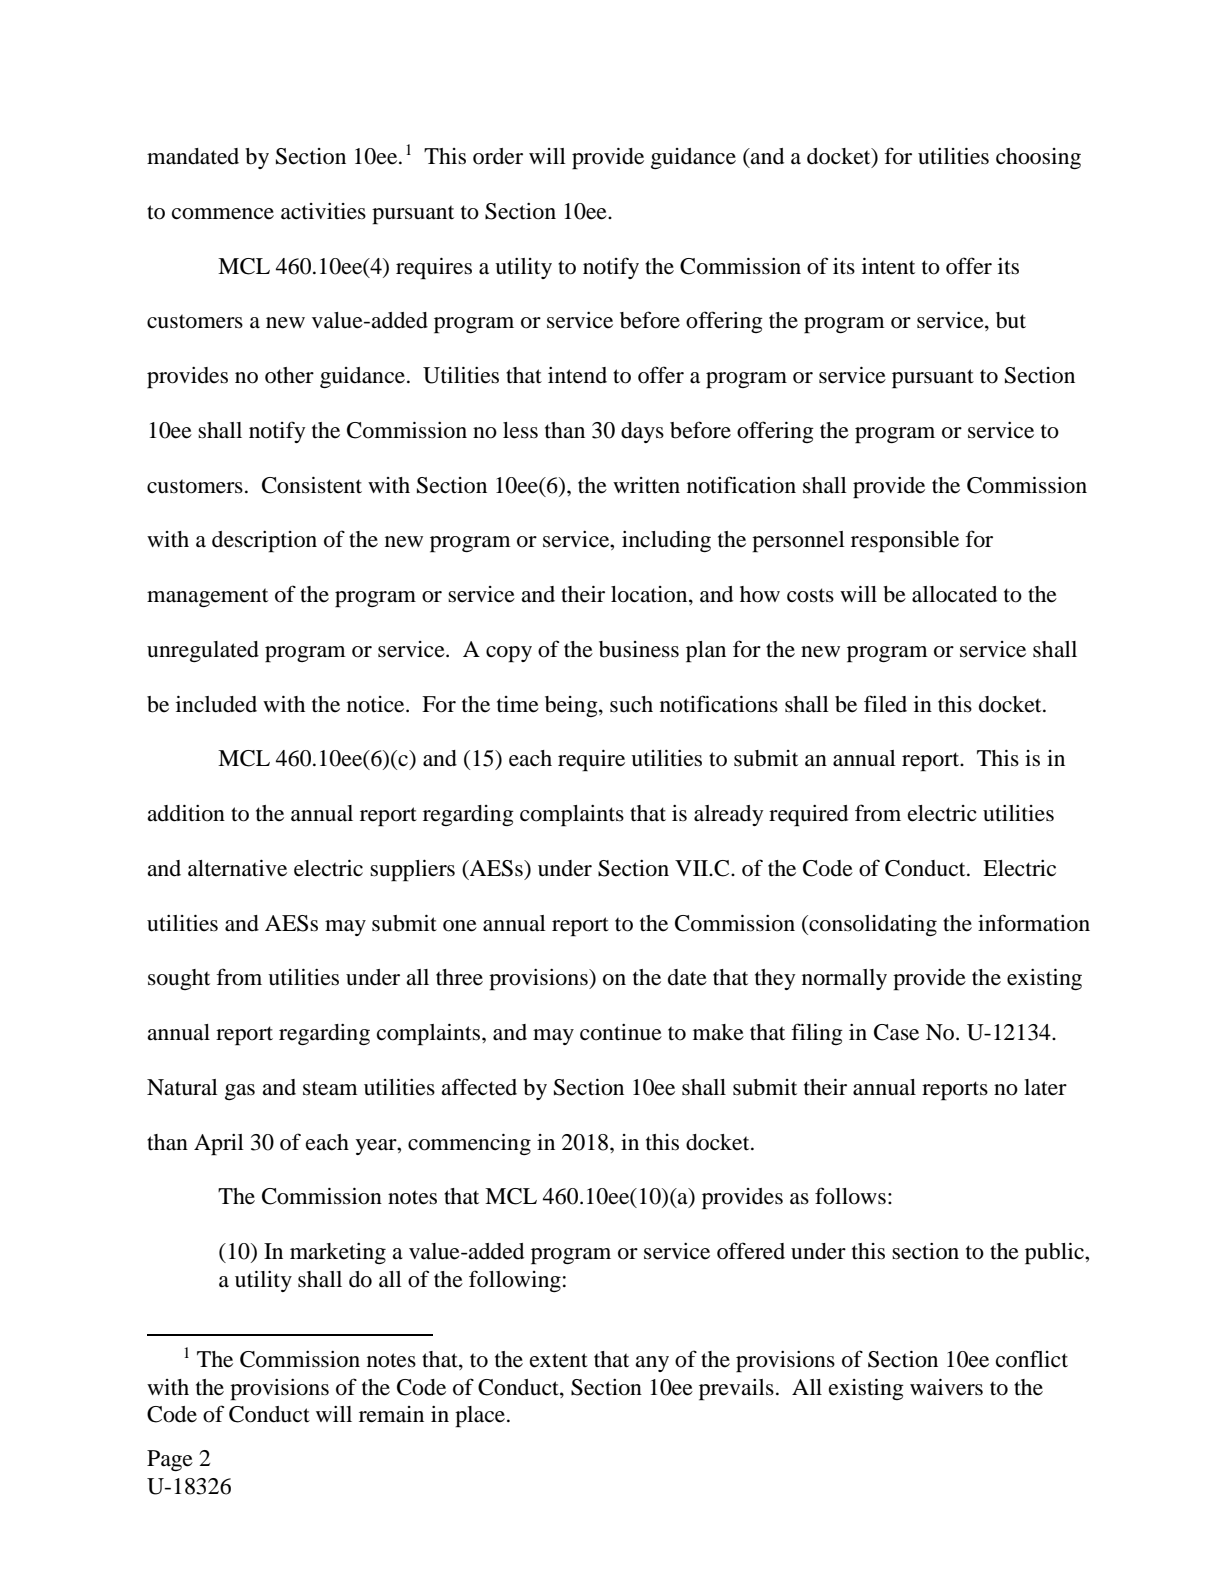 The height and width of the document is (1571, 1214). Describe the element at coordinates (391, 1414) in the document. I see `remain` at that location.
